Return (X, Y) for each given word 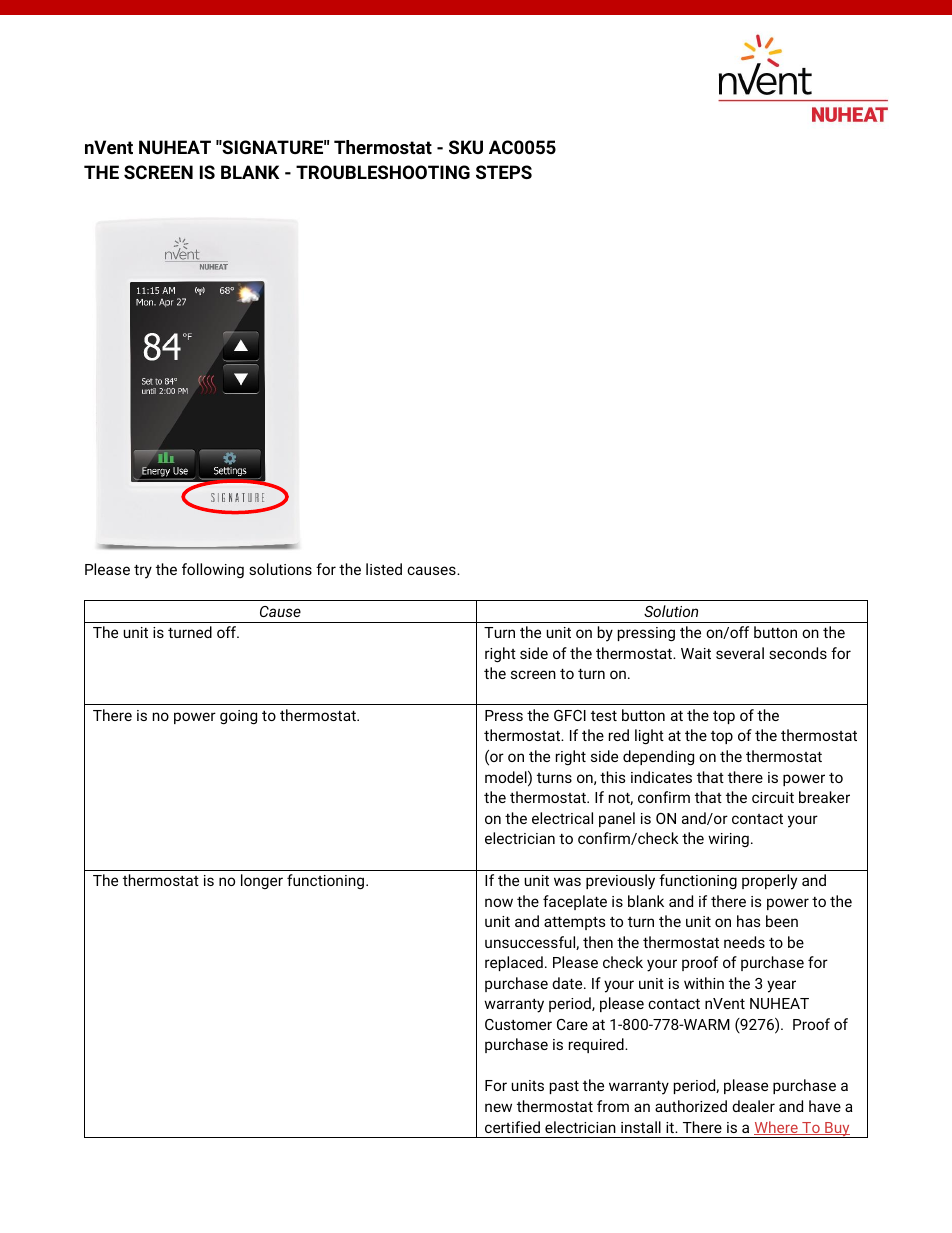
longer (262, 881)
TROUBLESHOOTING (383, 172)
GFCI (570, 715)
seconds (798, 653)
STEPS (504, 172)
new (498, 1107)
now (499, 902)
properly (769, 882)
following (213, 570)
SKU (466, 147)
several (740, 653)
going (238, 717)
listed (384, 569)
